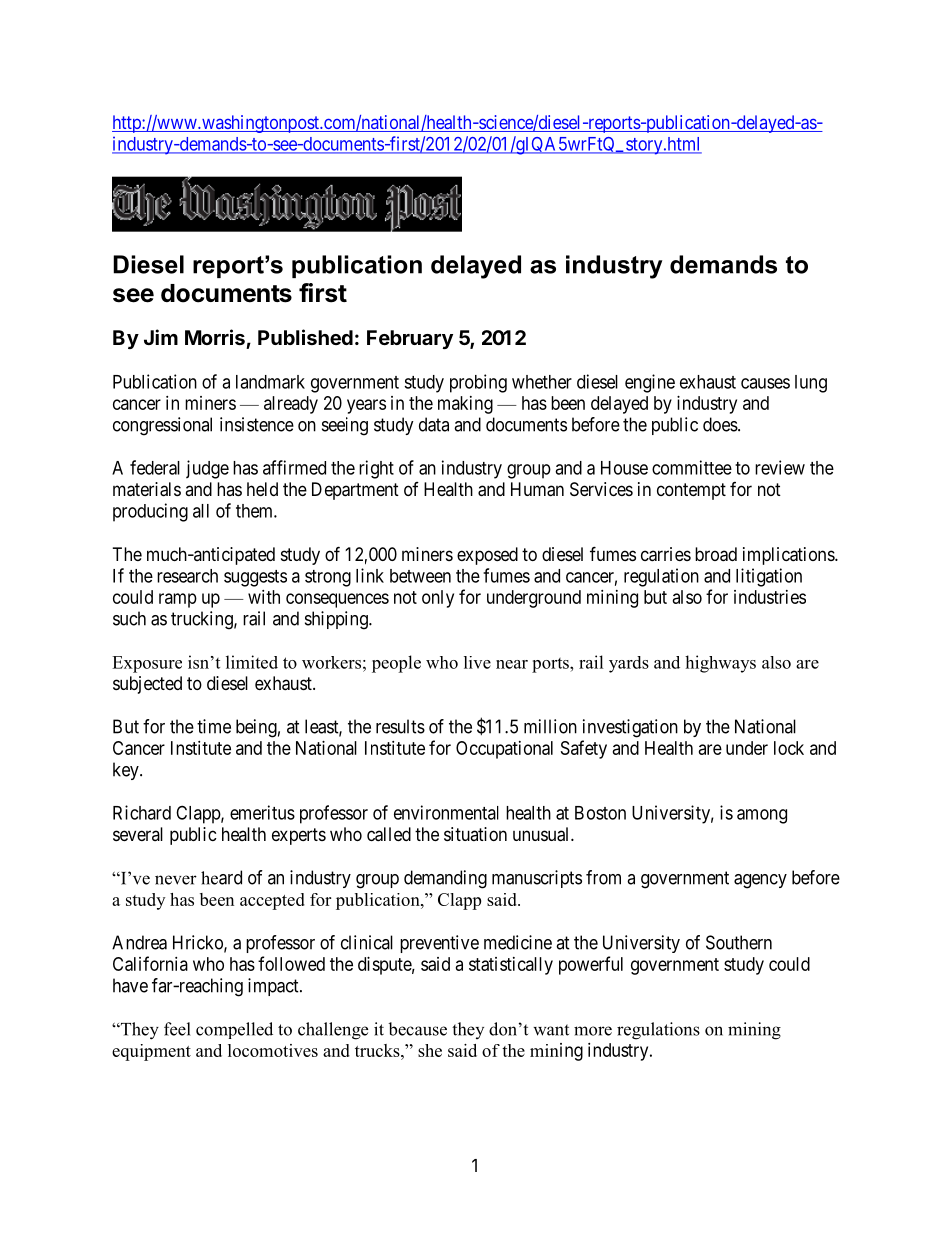  What do you see at coordinates (765, 383) in the screenshot?
I see `causes` at bounding box center [765, 383].
